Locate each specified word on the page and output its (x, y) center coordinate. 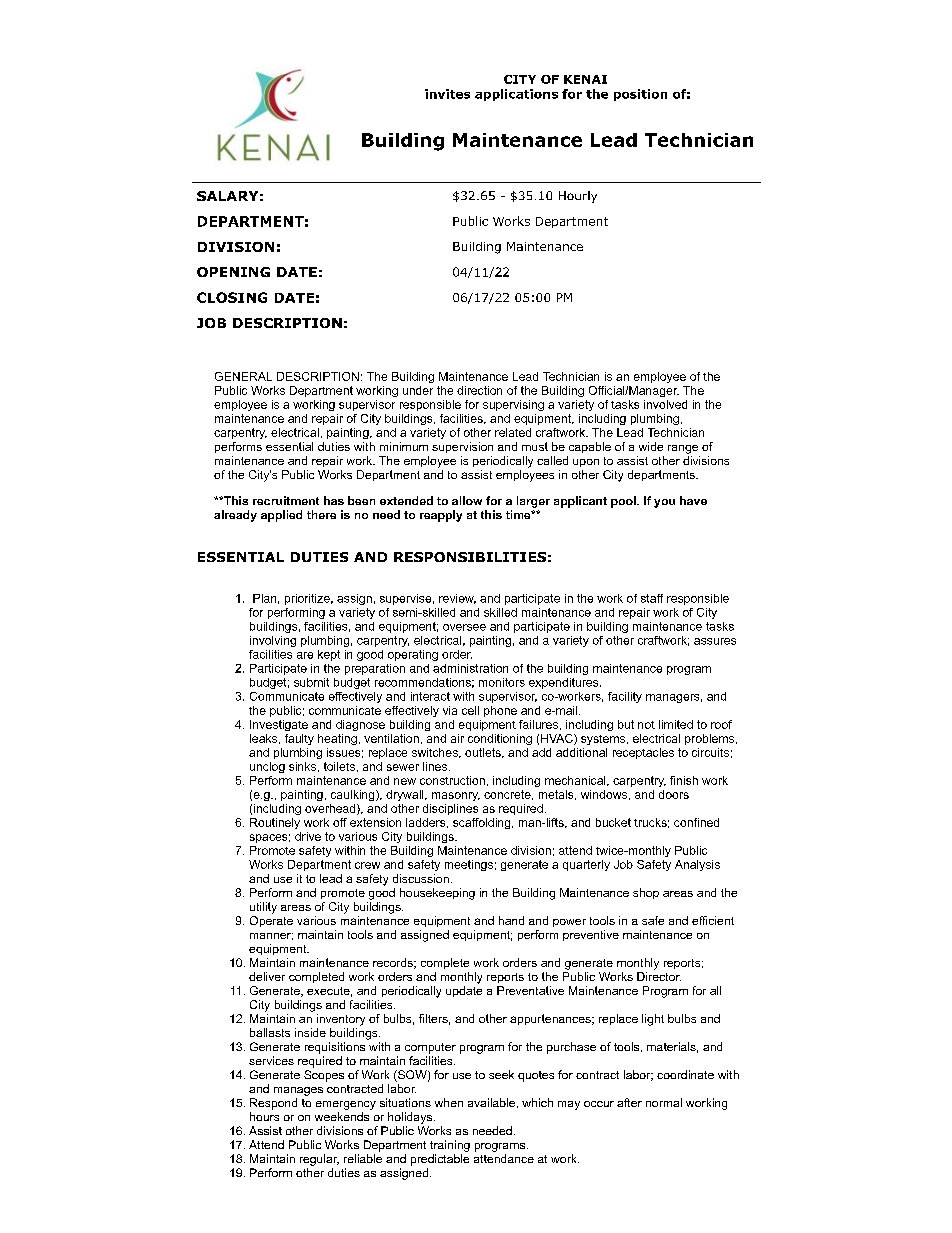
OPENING (233, 272)
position (640, 95)
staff (652, 598)
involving (273, 641)
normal (664, 1102)
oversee (464, 627)
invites (447, 94)
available (491, 1102)
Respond (273, 1104)
